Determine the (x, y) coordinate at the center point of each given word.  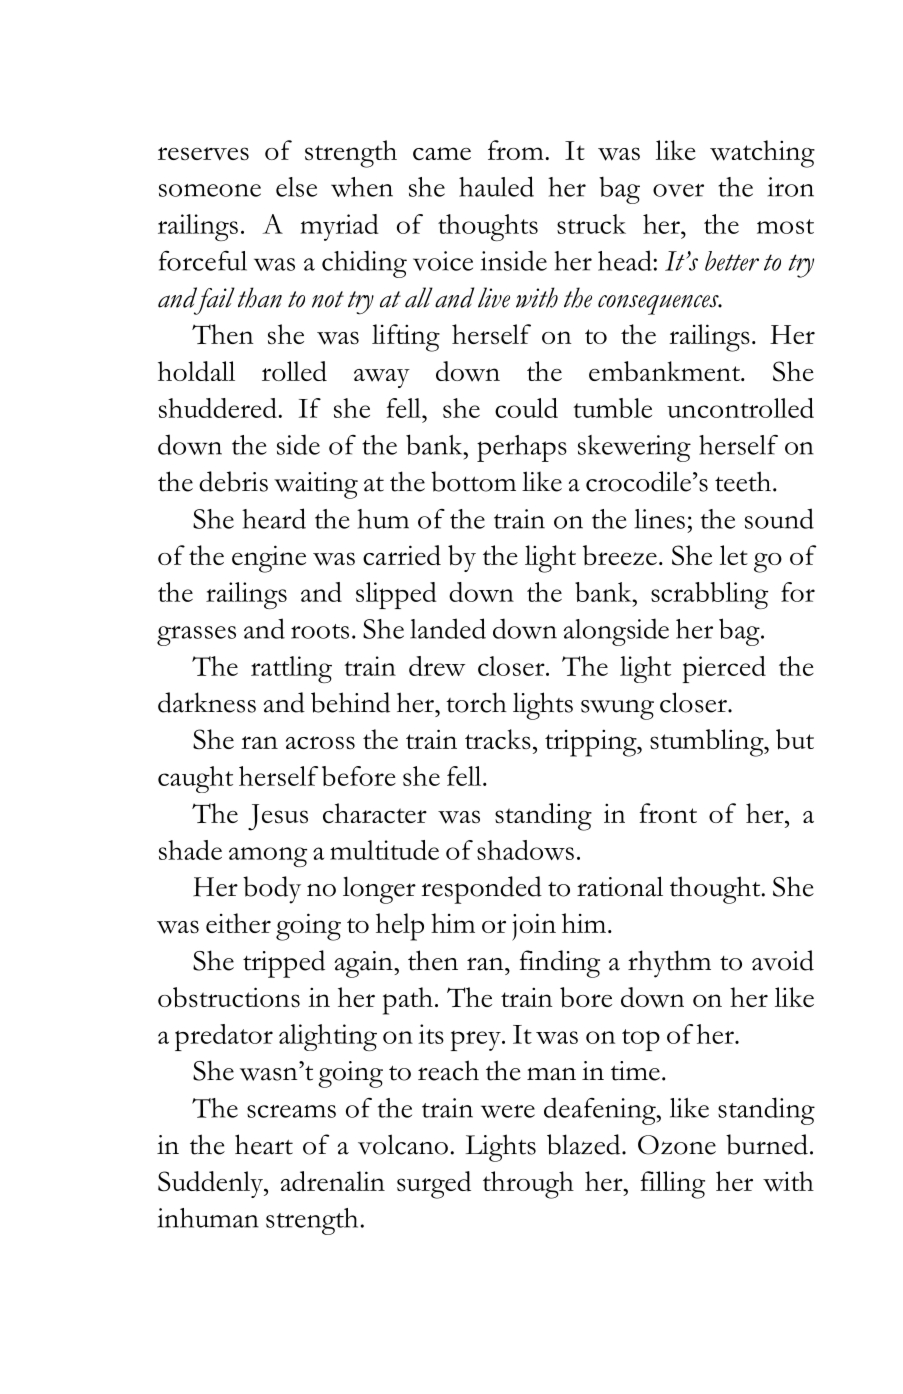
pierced (724, 669)
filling (673, 1185)
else (296, 187)
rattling (291, 669)
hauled (496, 186)
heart (264, 1144)
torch (476, 702)
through (528, 1185)
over (678, 190)
